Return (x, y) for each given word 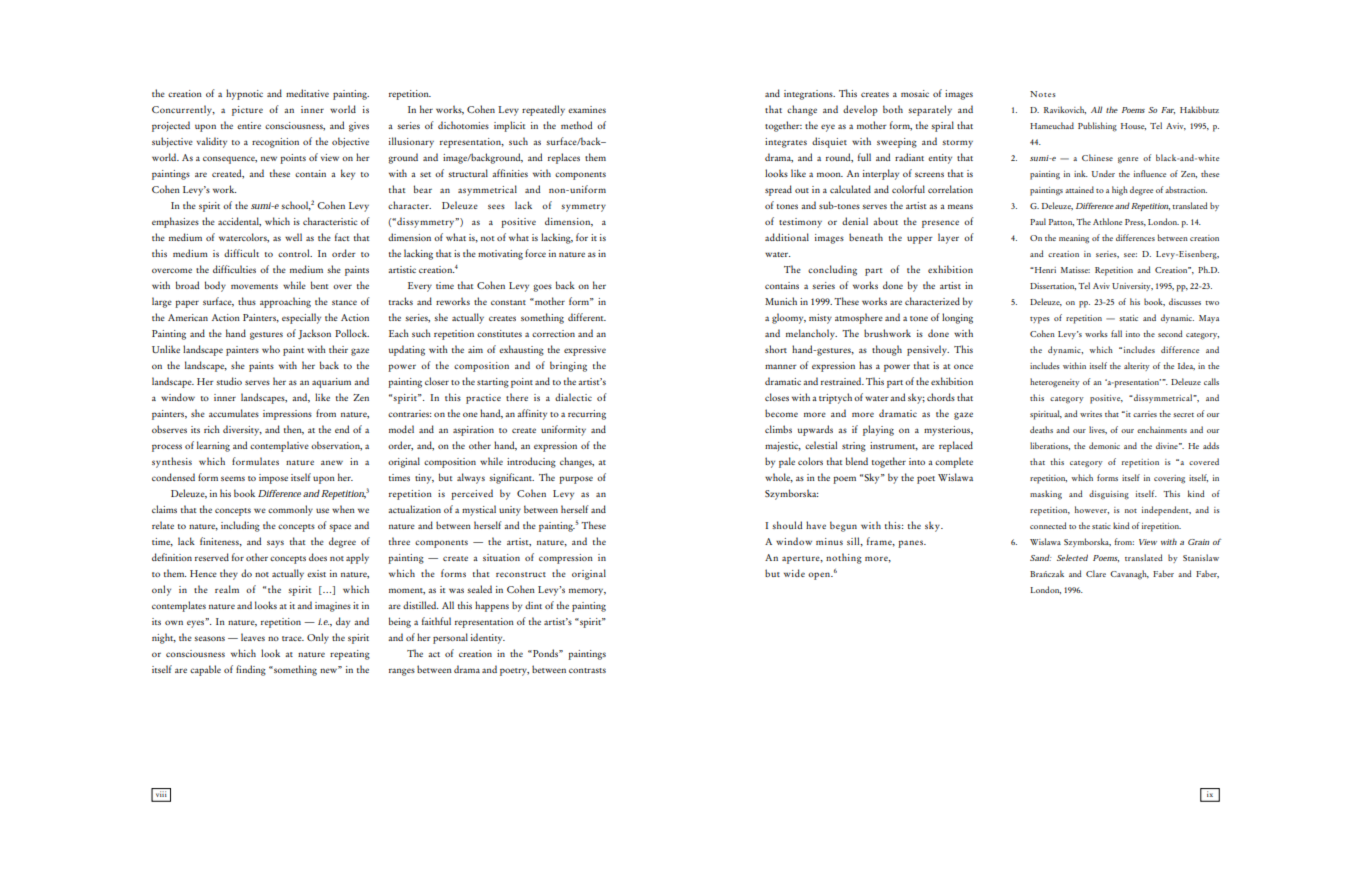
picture (247, 111)
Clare (1096, 573)
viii (161, 794)
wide (794, 573)
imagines (333, 607)
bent (320, 285)
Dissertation (1053, 286)
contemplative (279, 446)
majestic (783, 447)
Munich (781, 301)
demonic (1104, 445)
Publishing (1097, 127)
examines (587, 109)
